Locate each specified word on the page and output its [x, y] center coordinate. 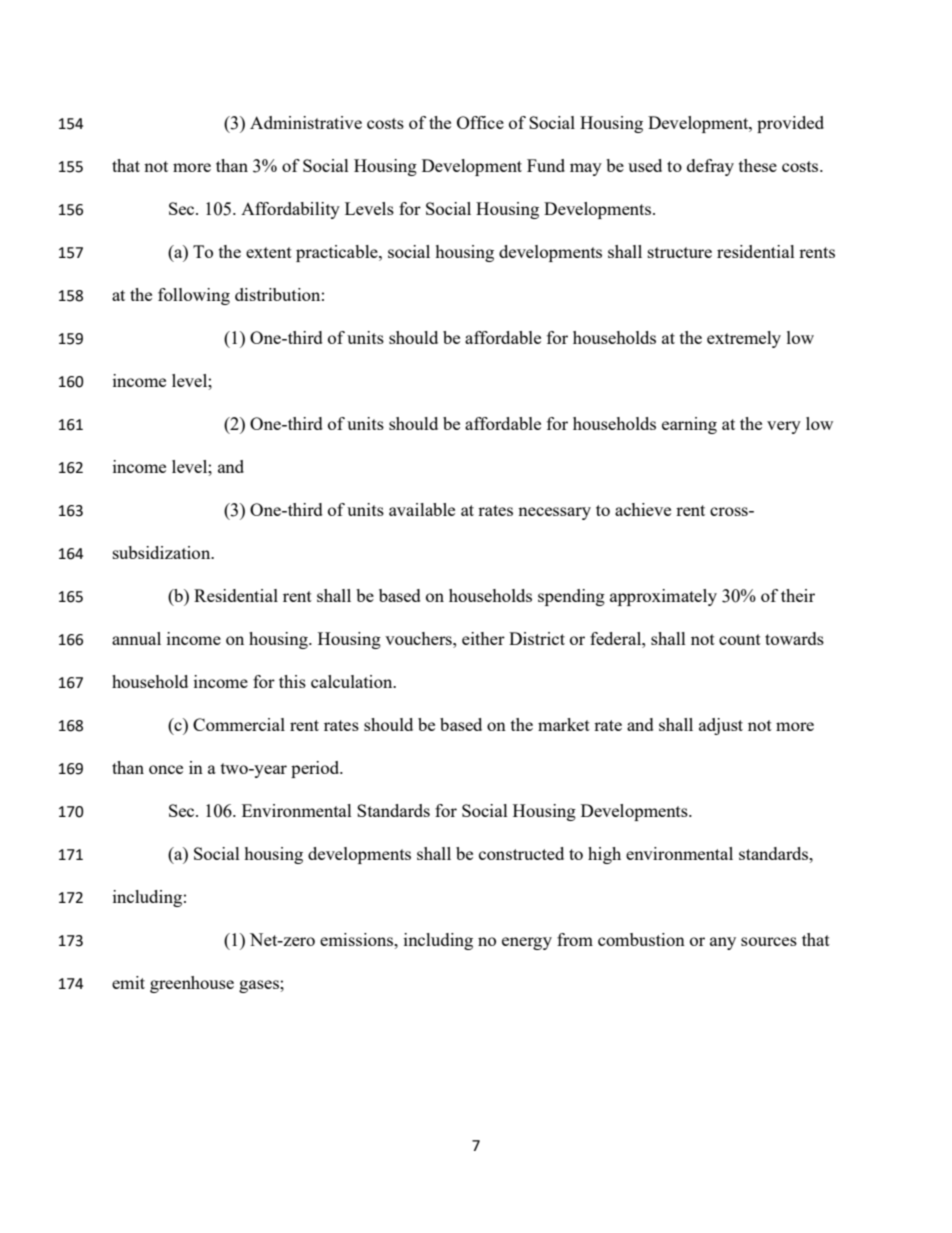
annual [136, 638]
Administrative [306, 122]
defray [710, 167]
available [422, 509]
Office [480, 122]
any [723, 943]
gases [260, 986]
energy [527, 943]
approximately [663, 597]
